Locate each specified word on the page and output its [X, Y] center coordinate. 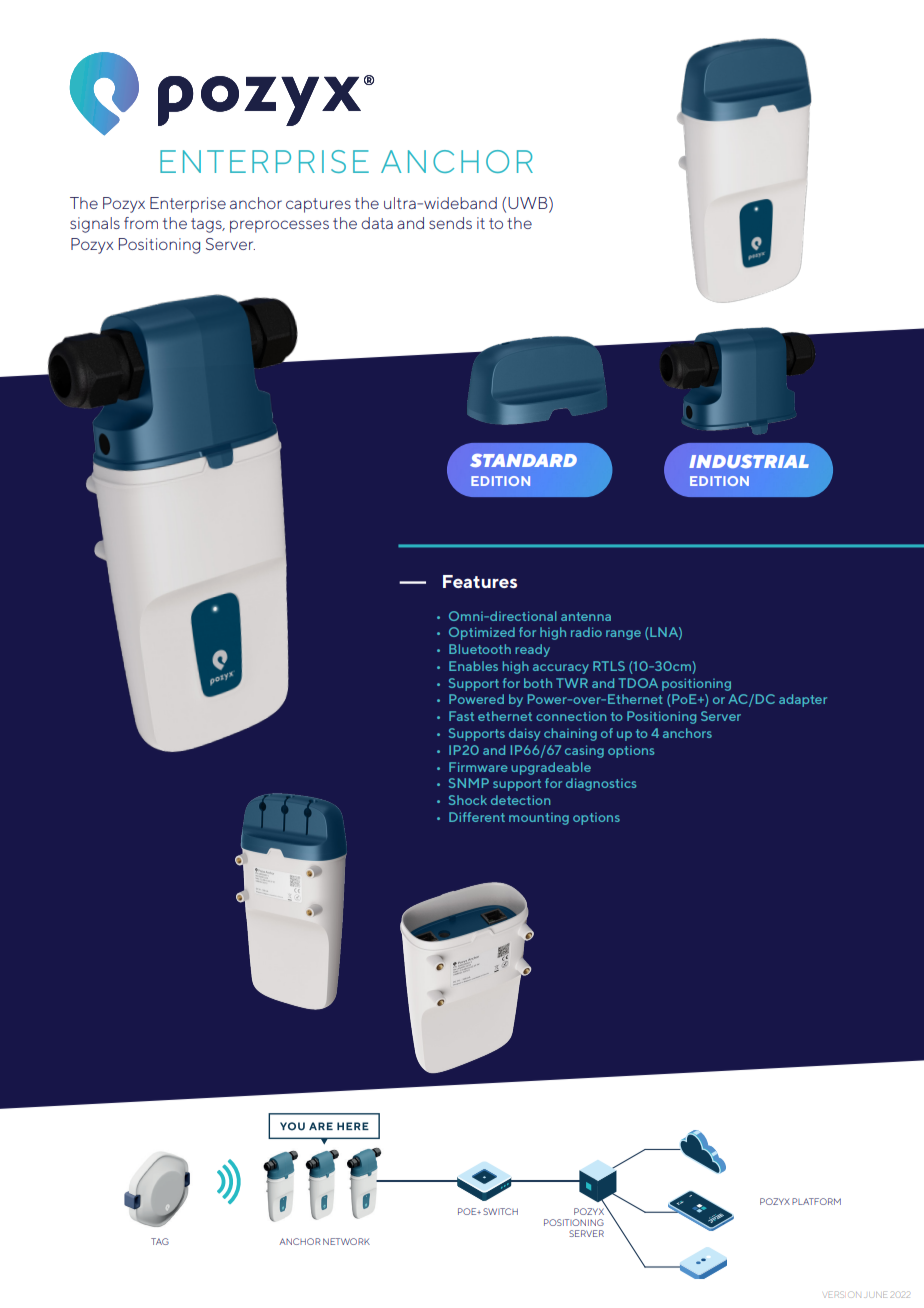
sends [450, 223]
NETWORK [346, 1241]
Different [477, 817]
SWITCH [500, 1211]
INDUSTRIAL [749, 461]
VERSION [842, 1294]
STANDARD [523, 460]
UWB [529, 204]
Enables [473, 666]
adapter [803, 700]
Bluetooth [480, 649]
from [141, 223]
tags [207, 225]
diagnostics [601, 784]
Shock [468, 800]
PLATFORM [816, 1201]
